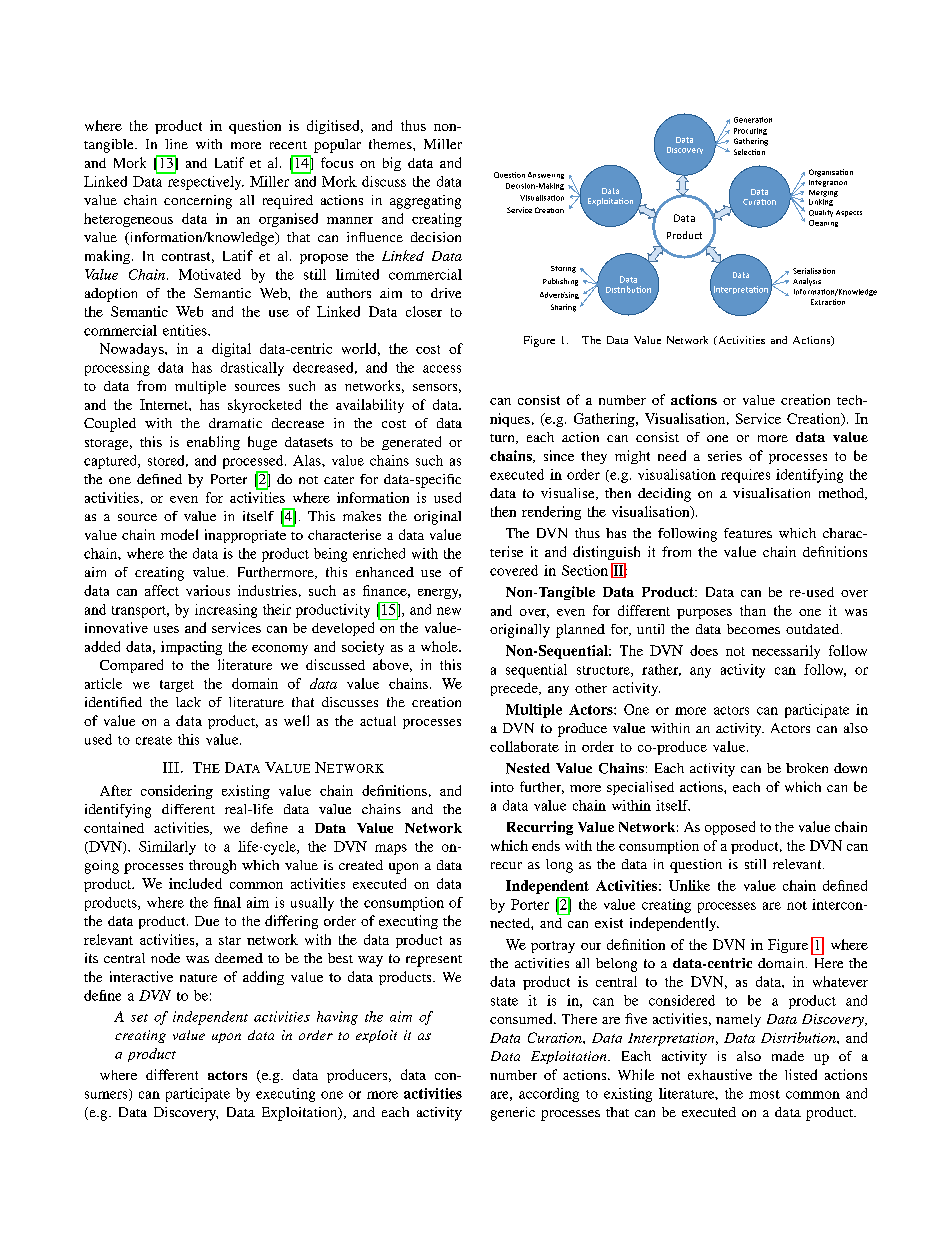  Describe the element at coordinates (689, 885) in the page. I see `Unlike` at that location.
